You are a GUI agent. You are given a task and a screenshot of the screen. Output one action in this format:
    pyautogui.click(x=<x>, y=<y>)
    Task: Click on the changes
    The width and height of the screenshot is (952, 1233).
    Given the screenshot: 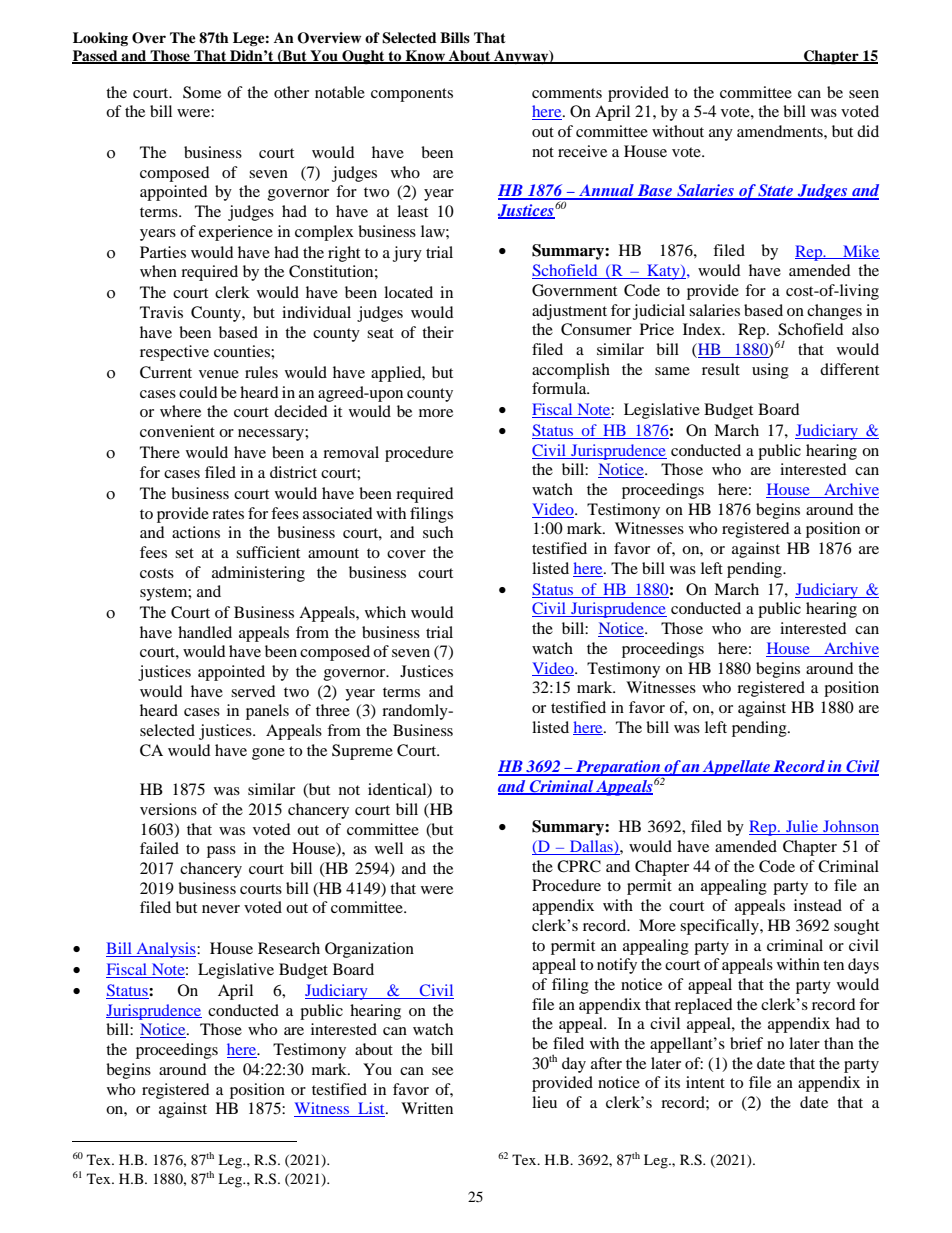 What is the action you would take?
    pyautogui.click(x=834, y=312)
